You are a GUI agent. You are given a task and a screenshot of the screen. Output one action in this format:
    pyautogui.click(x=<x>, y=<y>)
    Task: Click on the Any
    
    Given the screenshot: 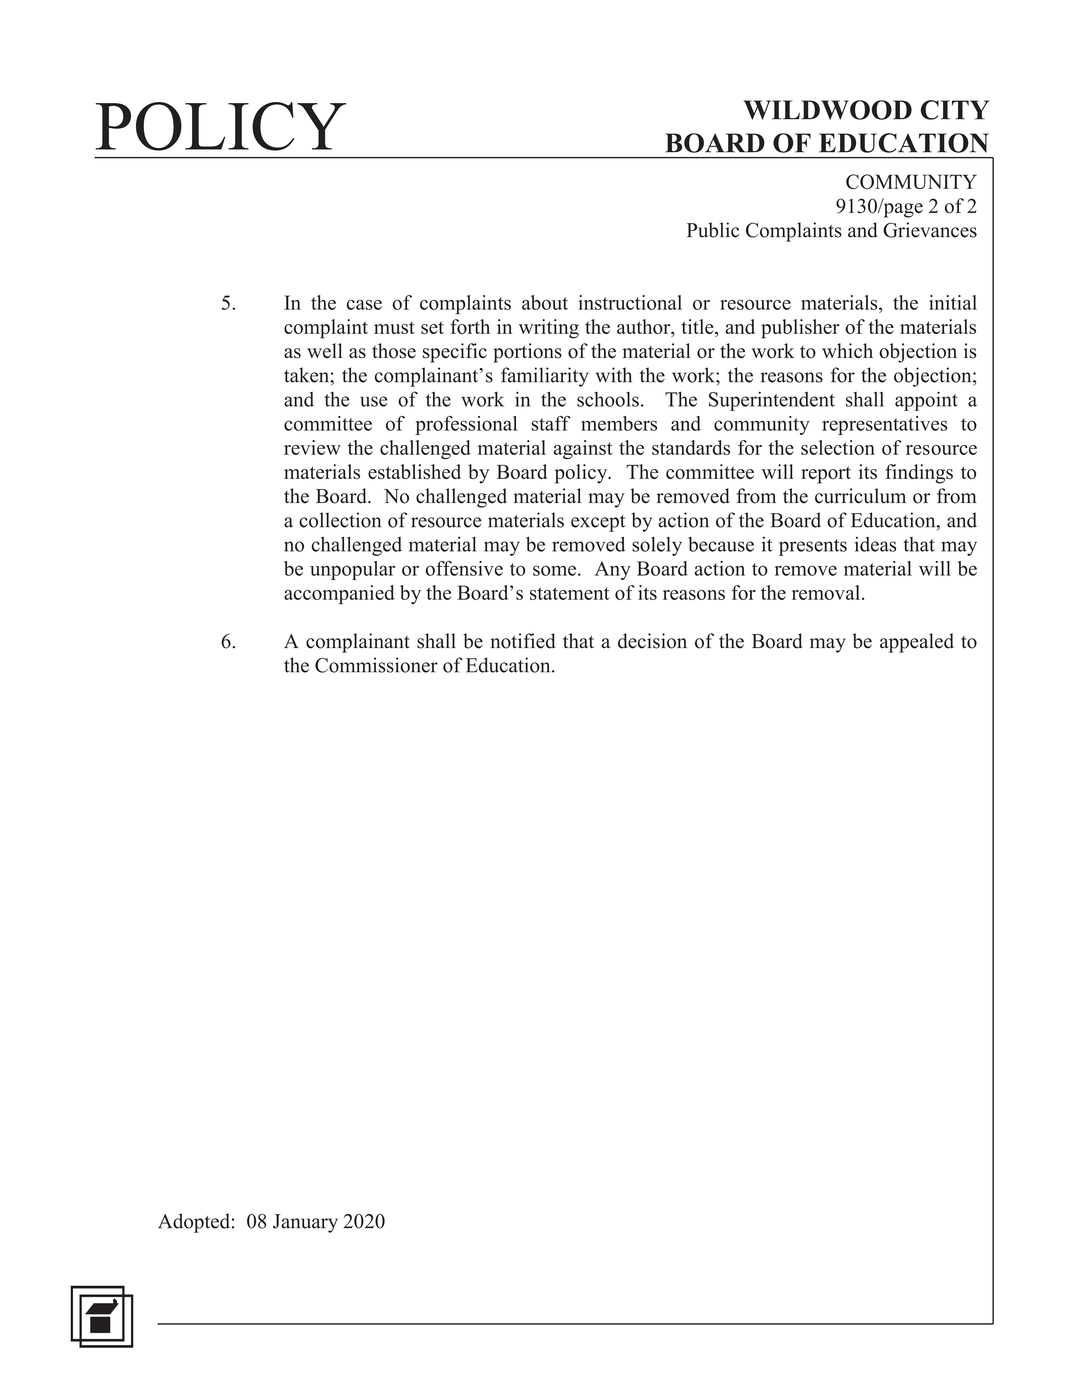 What is the action you would take?
    pyautogui.click(x=613, y=570)
